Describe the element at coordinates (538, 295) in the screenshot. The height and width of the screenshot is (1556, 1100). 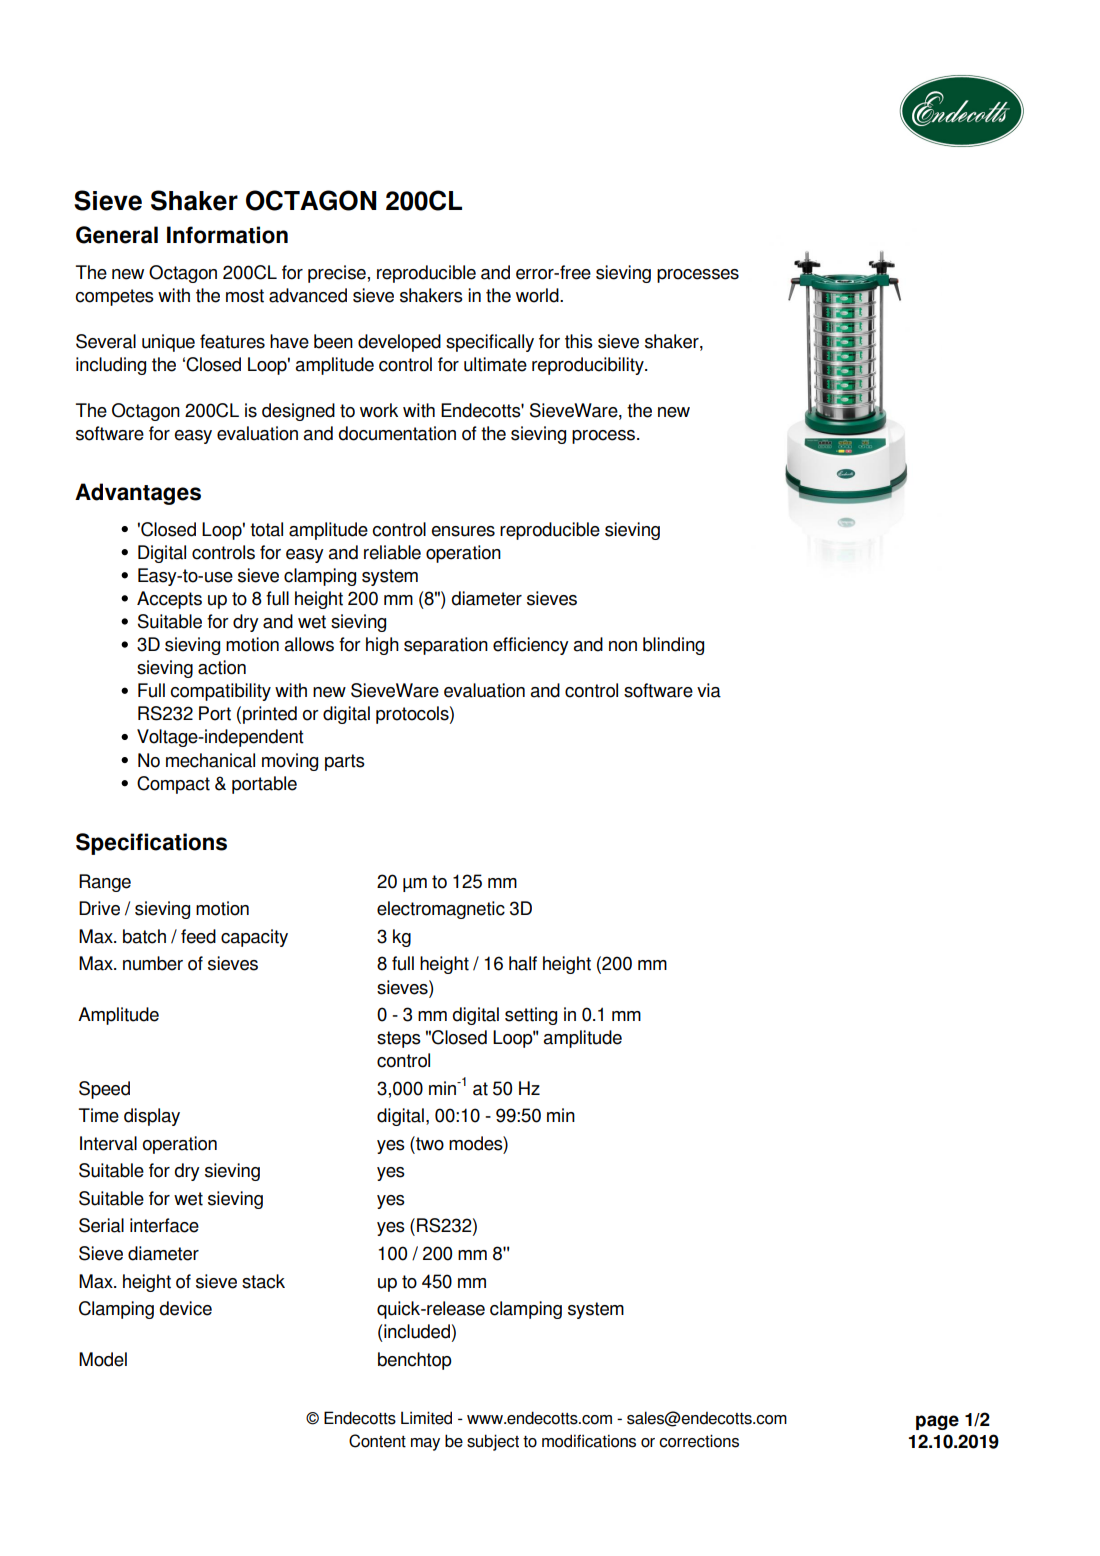
I see `world` at that location.
